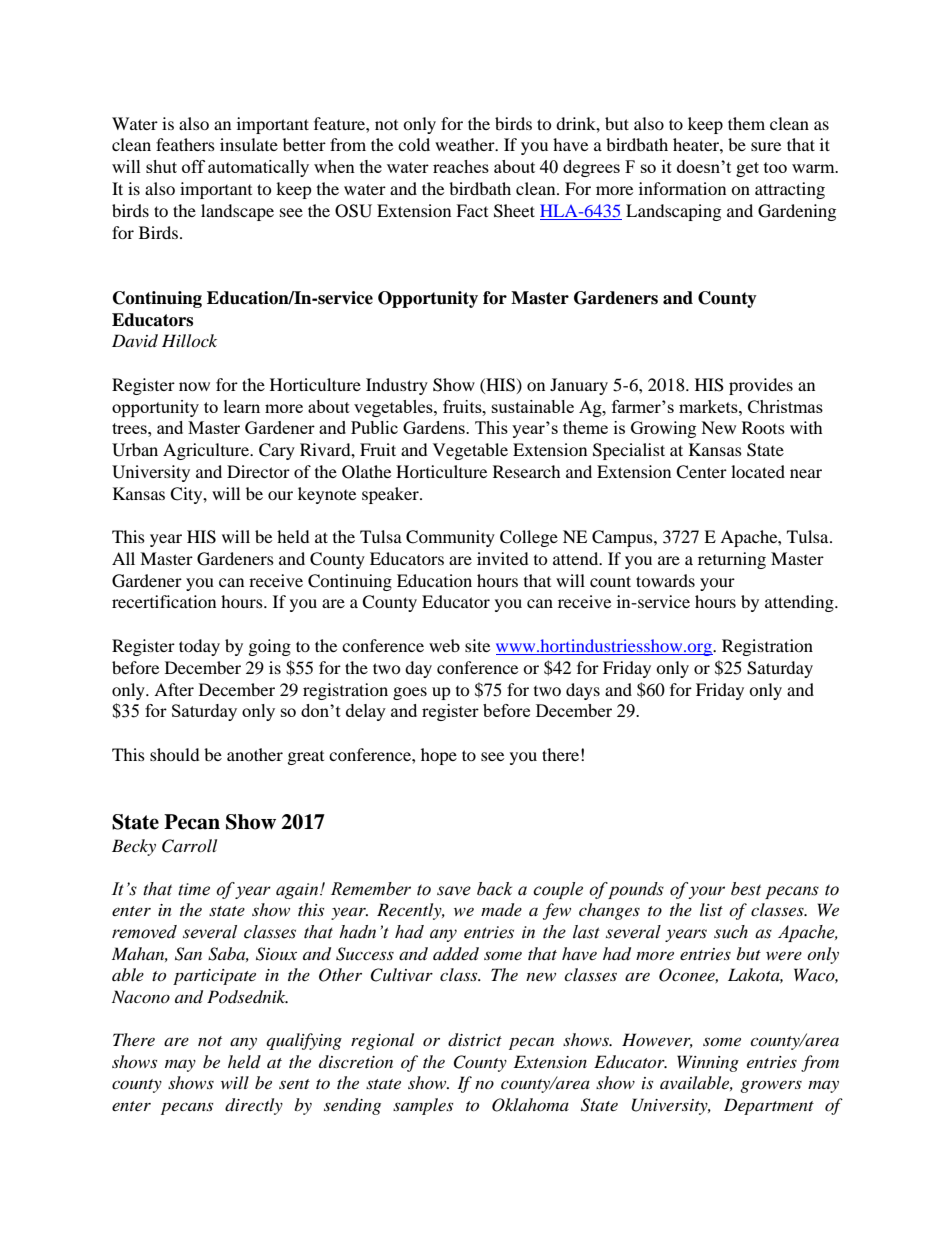 Image resolution: width=952 pixels, height=1233 pixels. I want to click on directly, so click(254, 1106).
